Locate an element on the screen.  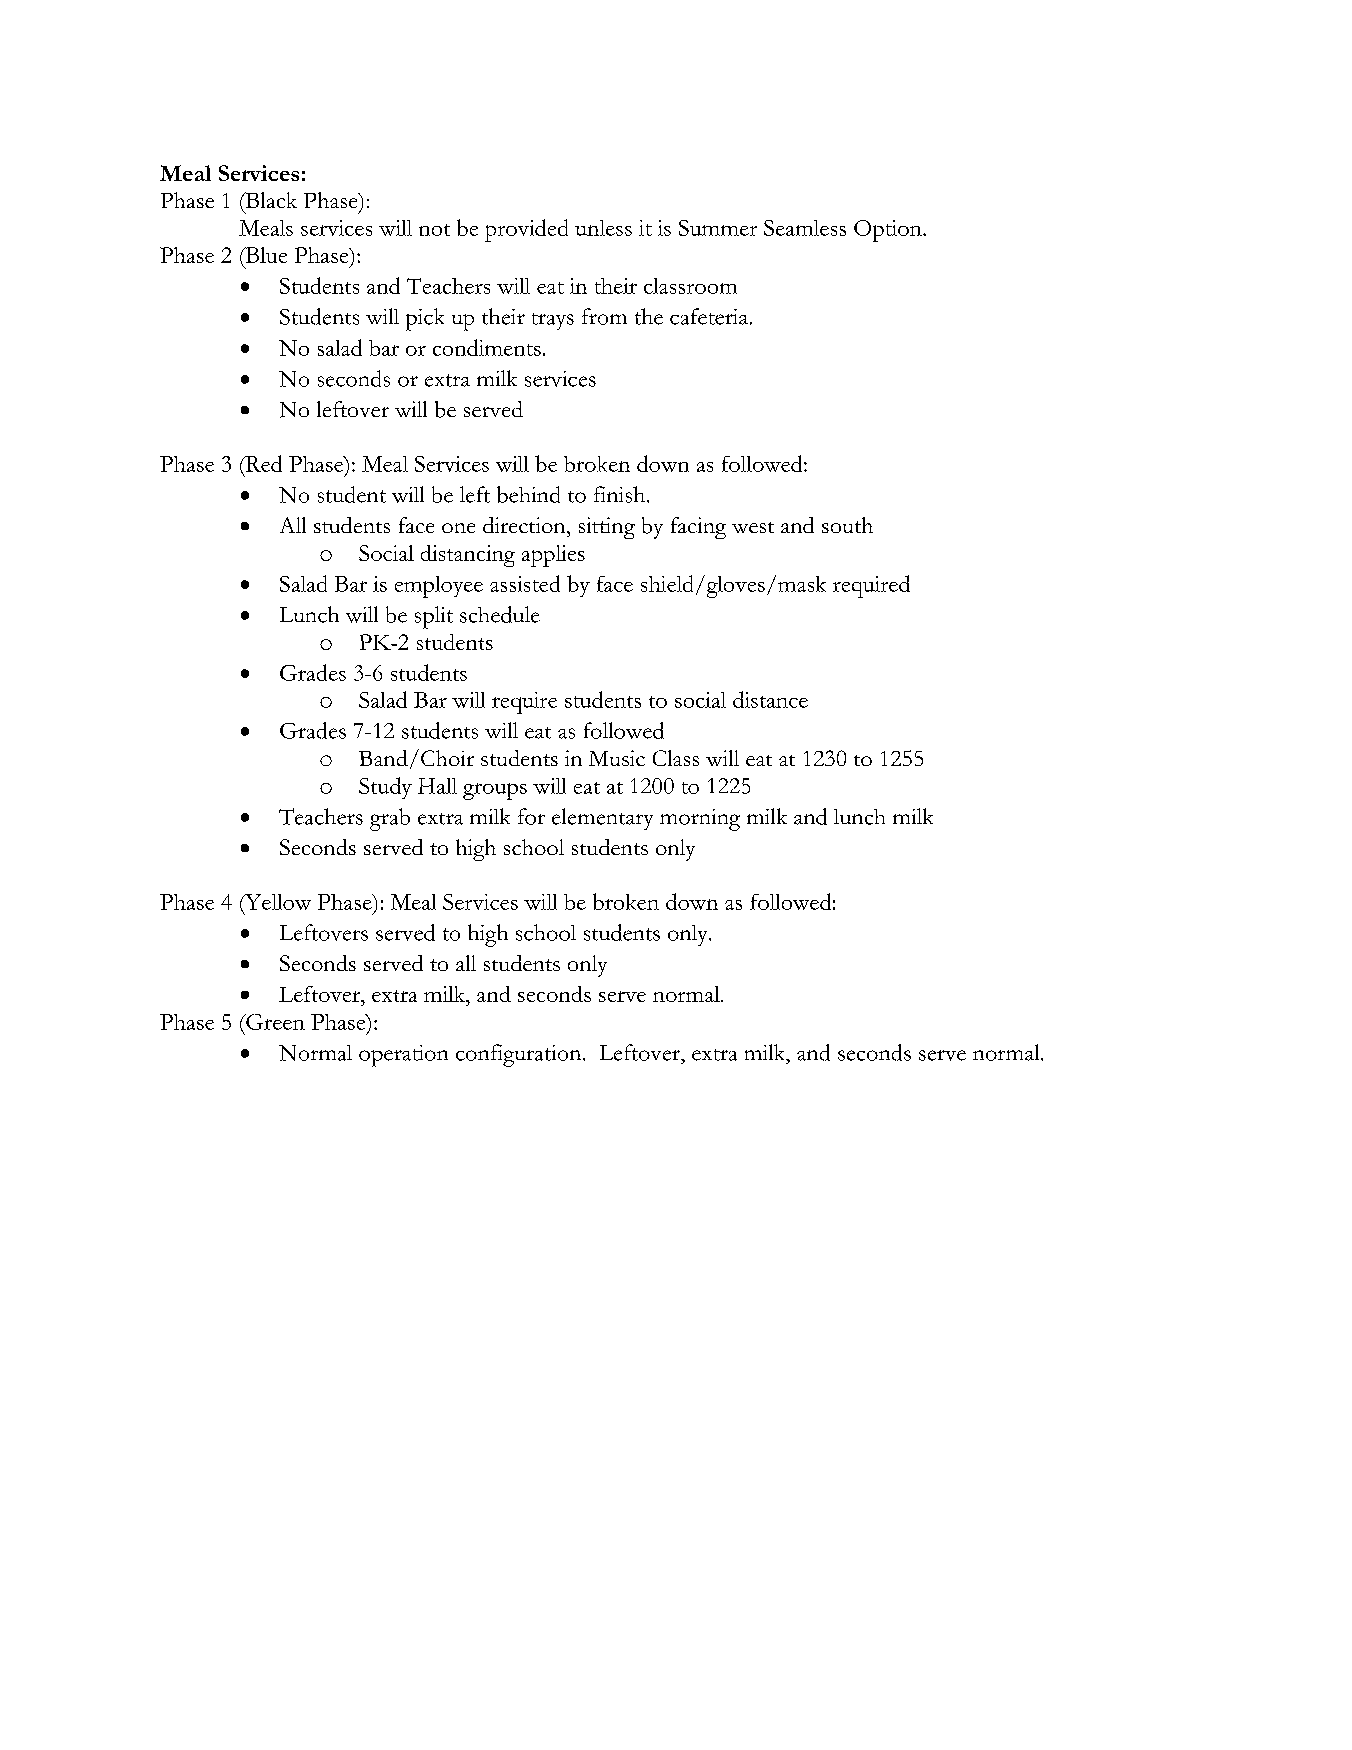
Green is located at coordinates (274, 1022).
